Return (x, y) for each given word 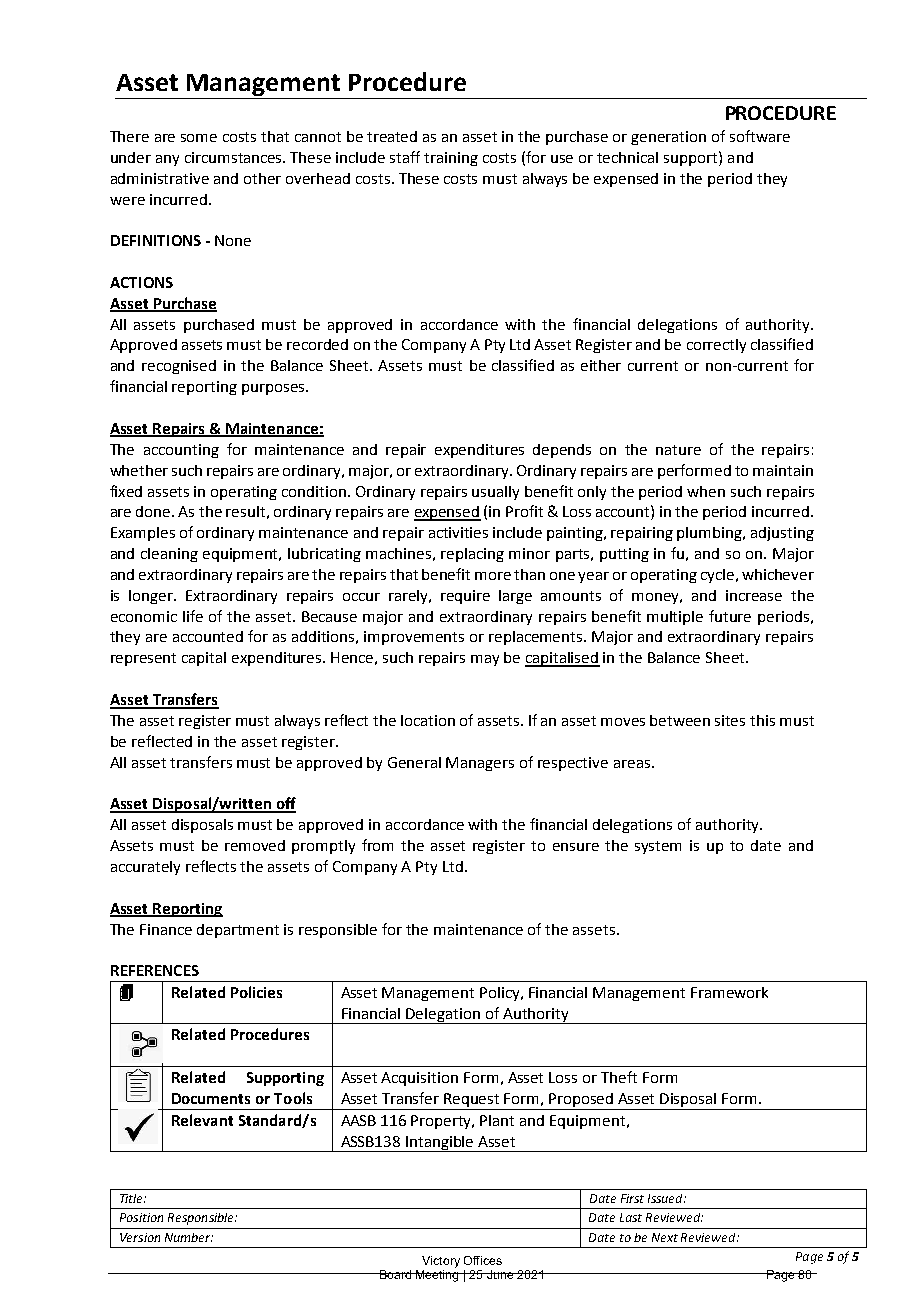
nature (678, 450)
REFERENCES (155, 970)
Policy (501, 994)
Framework (729, 992)
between (680, 720)
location (428, 720)
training (451, 159)
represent (143, 659)
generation (668, 138)
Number (189, 1237)
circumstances (235, 157)
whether (139, 470)
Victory (441, 1262)
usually (495, 493)
